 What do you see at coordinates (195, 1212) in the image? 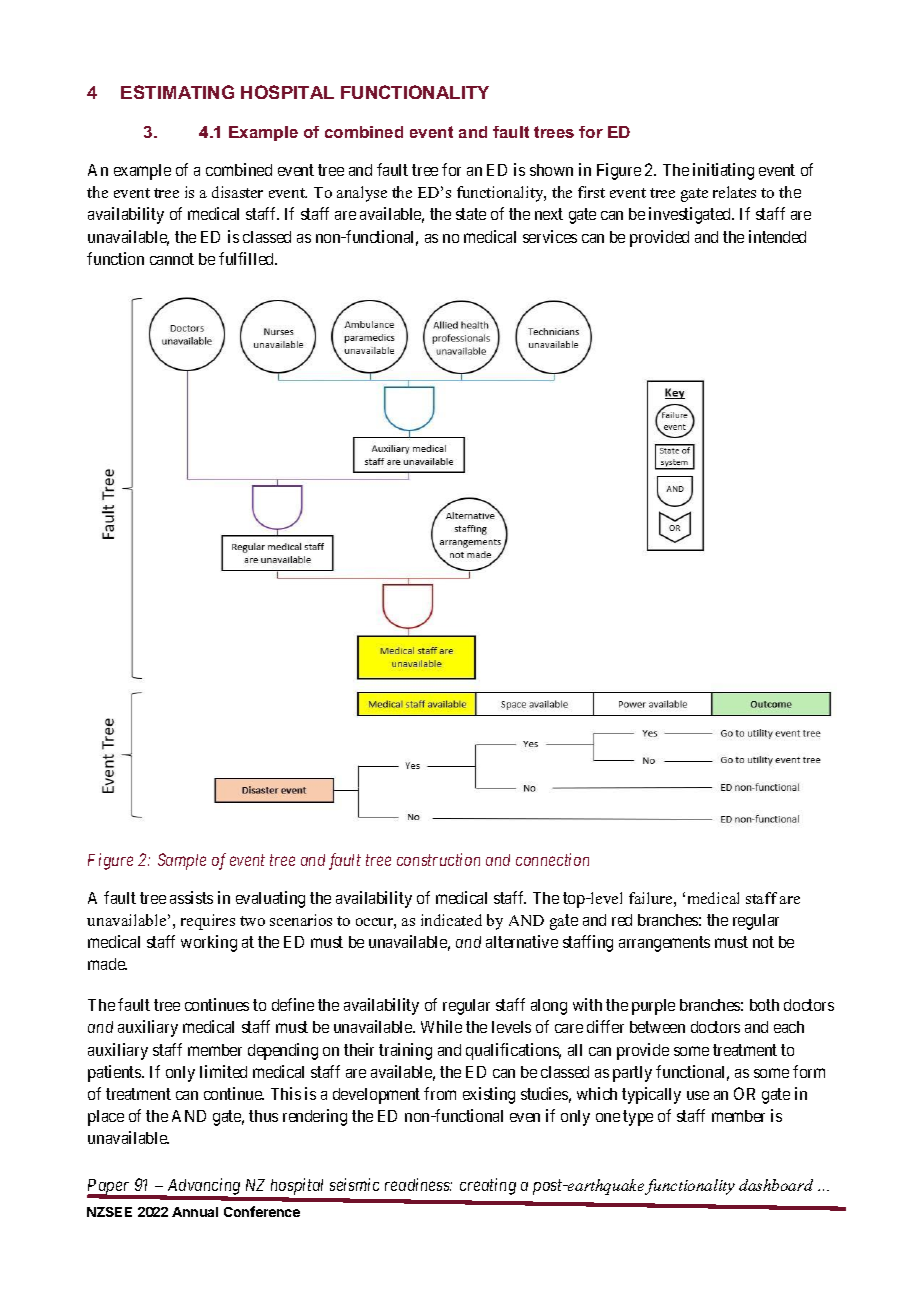
I see `Annual` at bounding box center [195, 1212].
